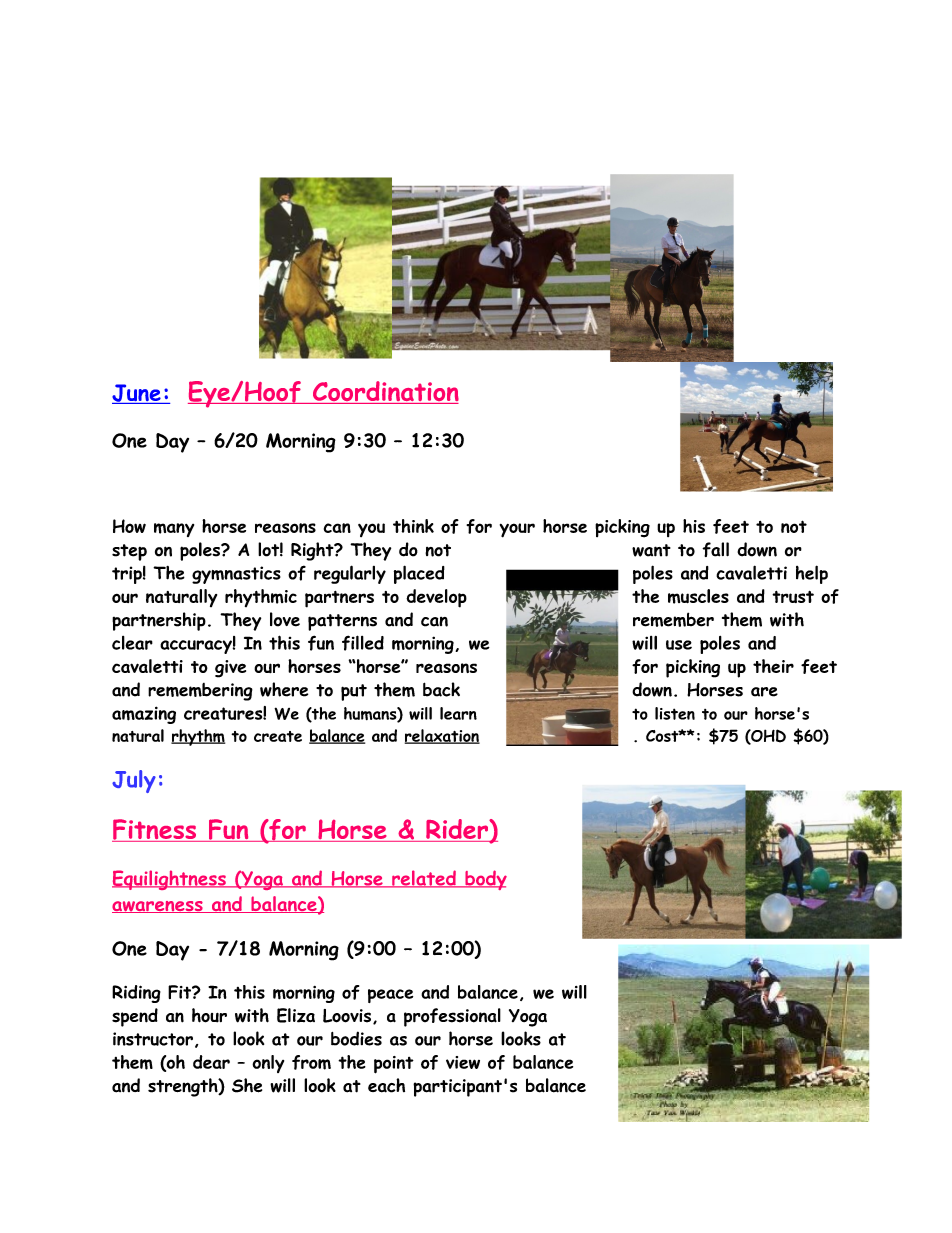  What do you see at coordinates (715, 549) in the image?
I see `fall` at bounding box center [715, 549].
